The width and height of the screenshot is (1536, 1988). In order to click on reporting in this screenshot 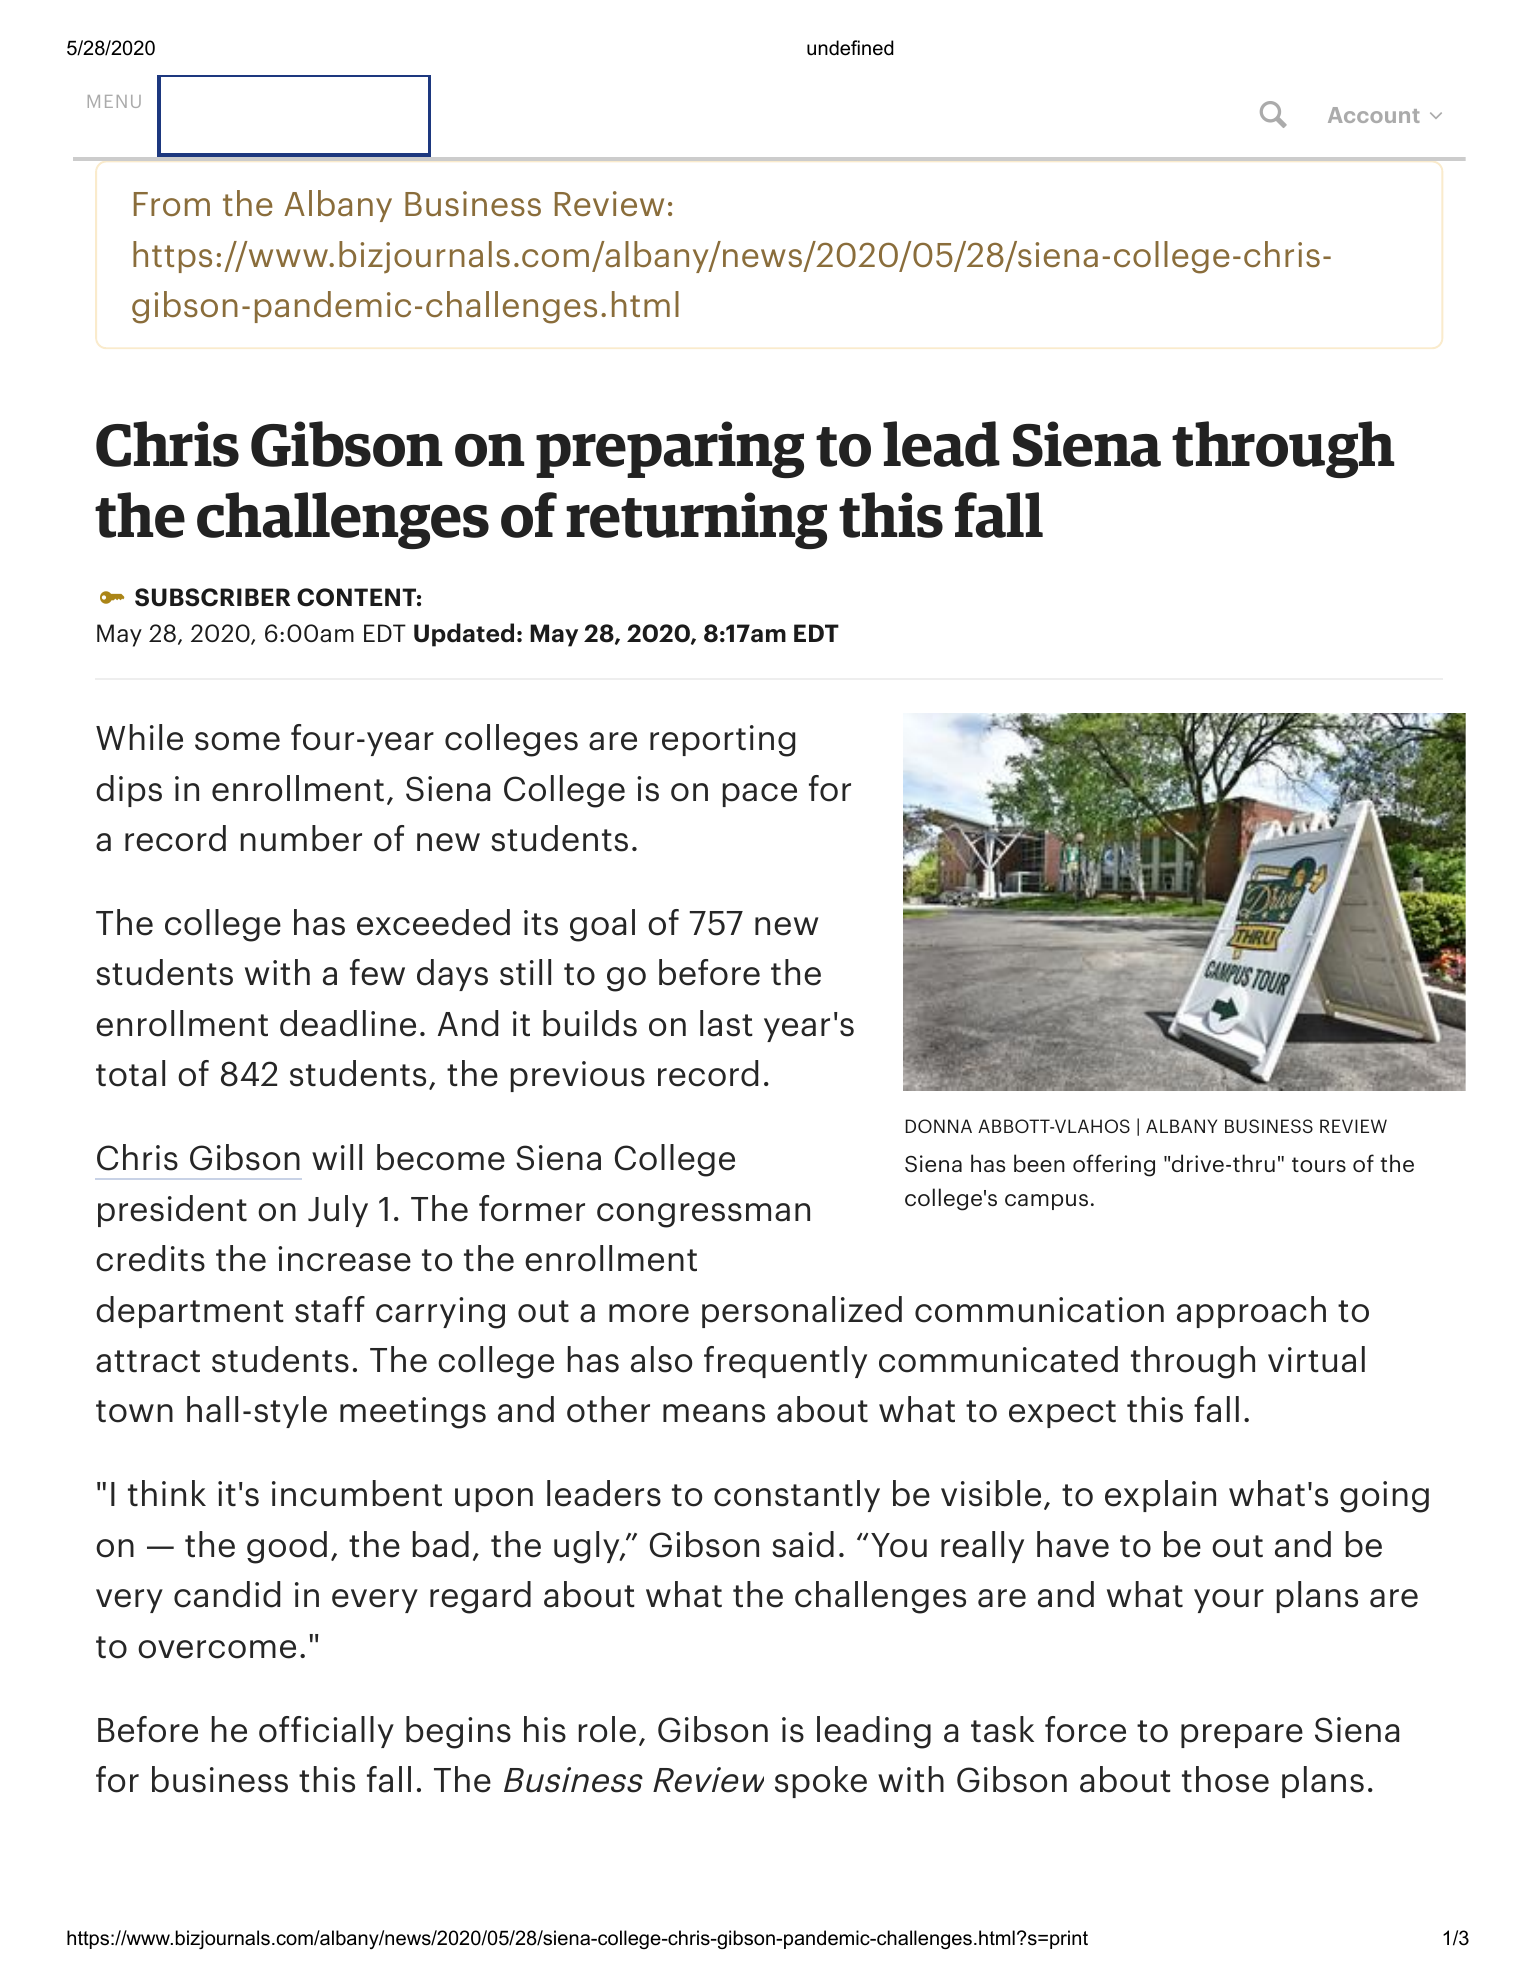, I will do `click(722, 741)`.
